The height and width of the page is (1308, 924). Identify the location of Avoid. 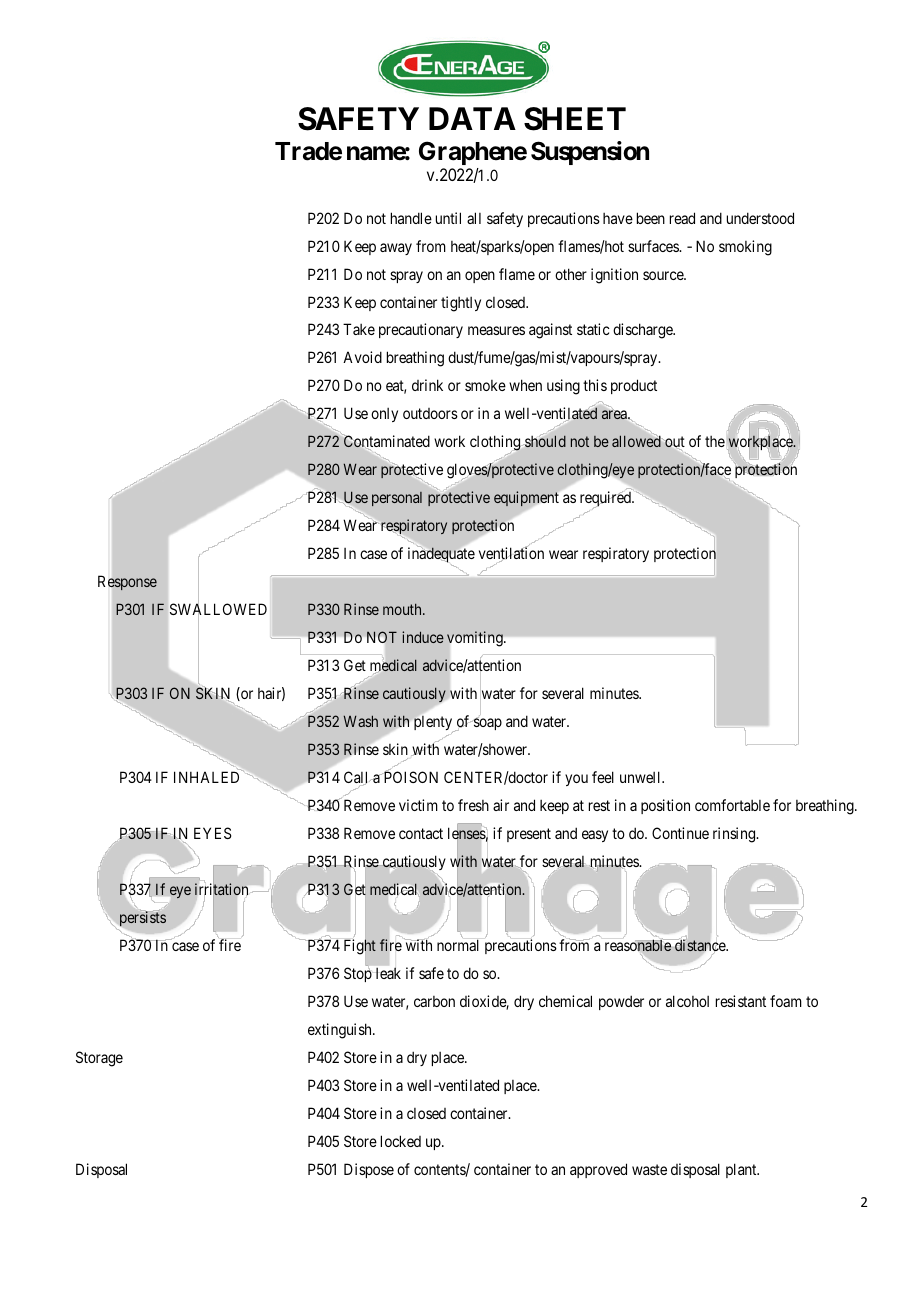
(362, 357).
